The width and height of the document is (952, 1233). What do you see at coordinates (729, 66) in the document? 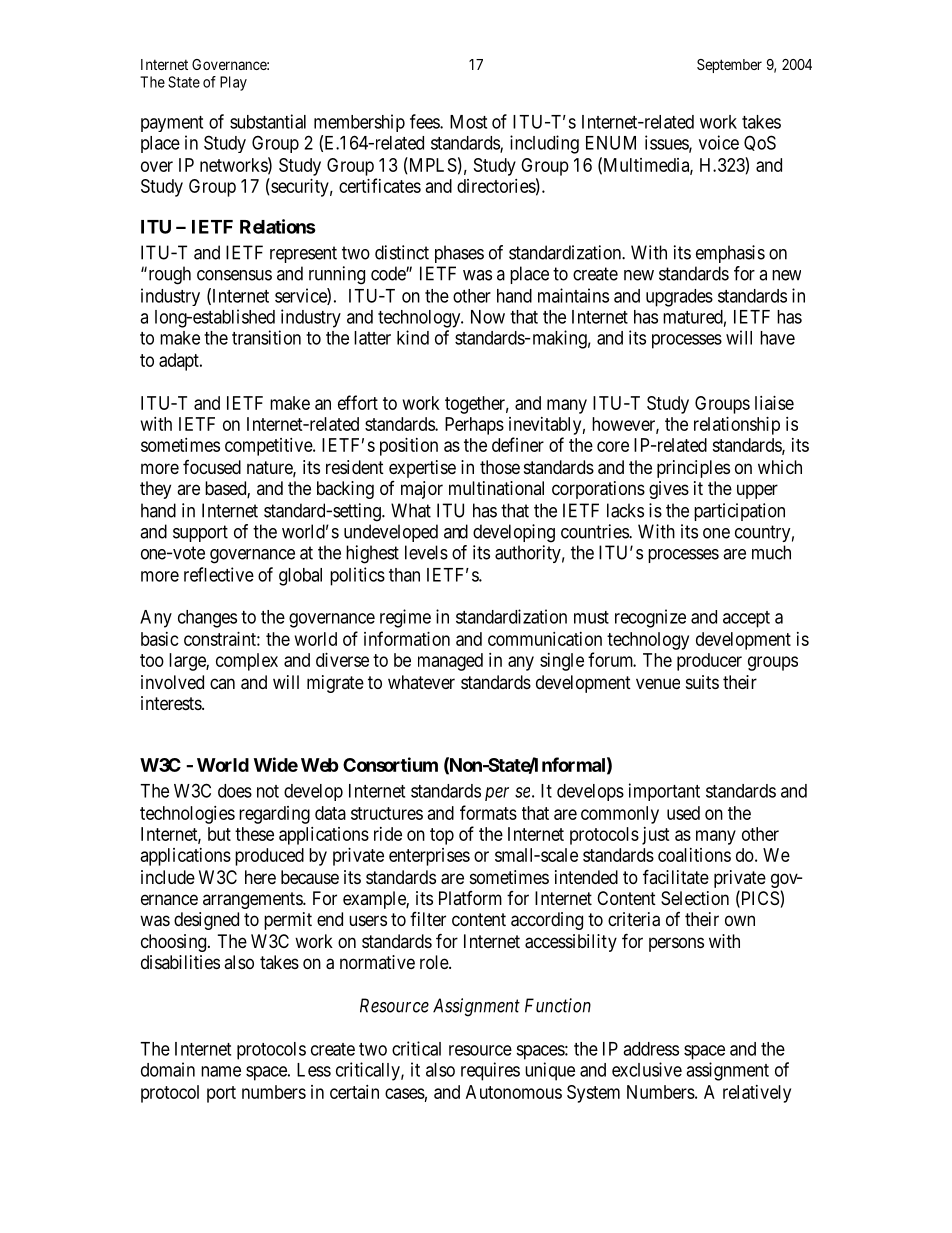
I see `September` at bounding box center [729, 66].
